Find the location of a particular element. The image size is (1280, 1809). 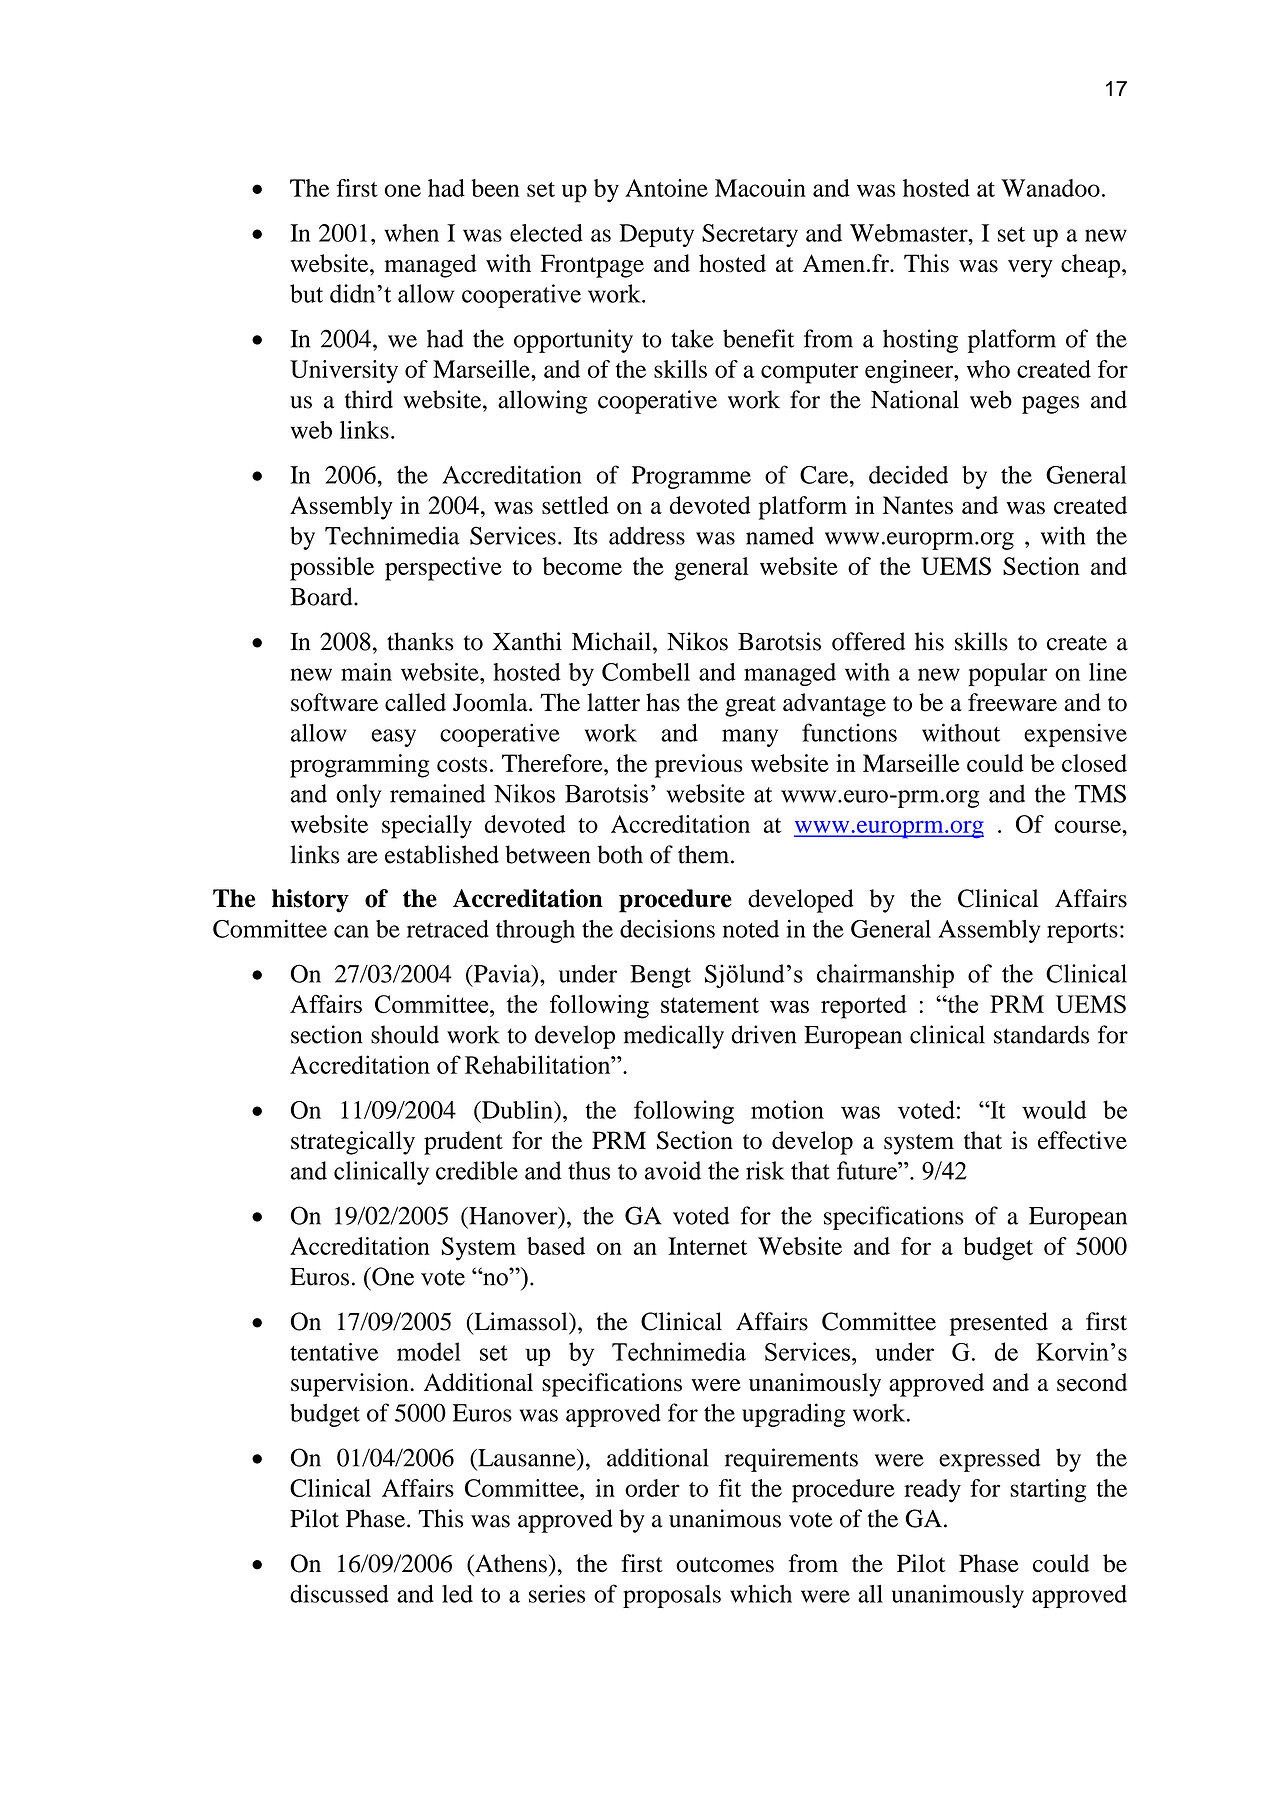

them is located at coordinates (705, 854).
